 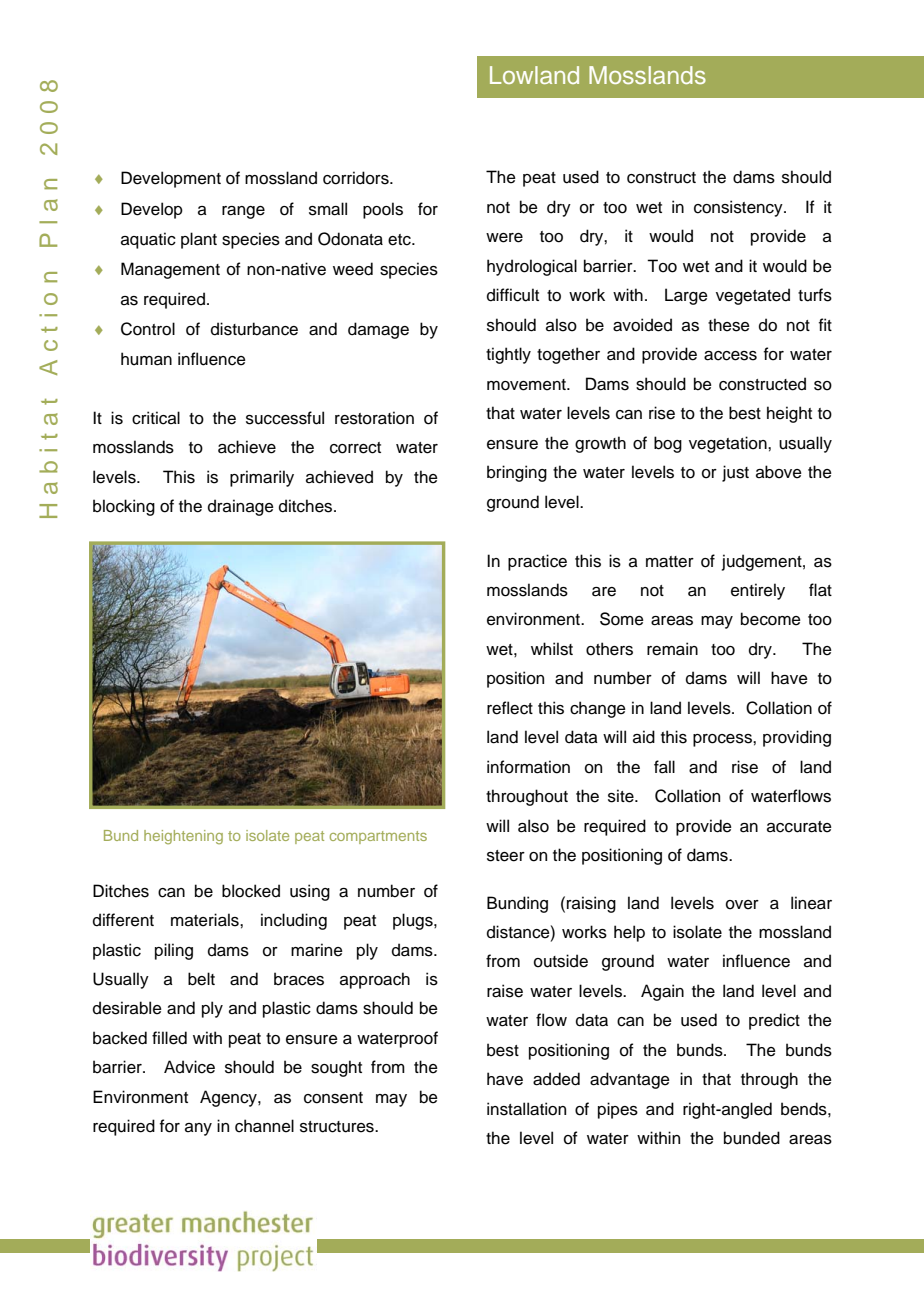 What do you see at coordinates (742, 905) in the page?
I see `over` at bounding box center [742, 905].
